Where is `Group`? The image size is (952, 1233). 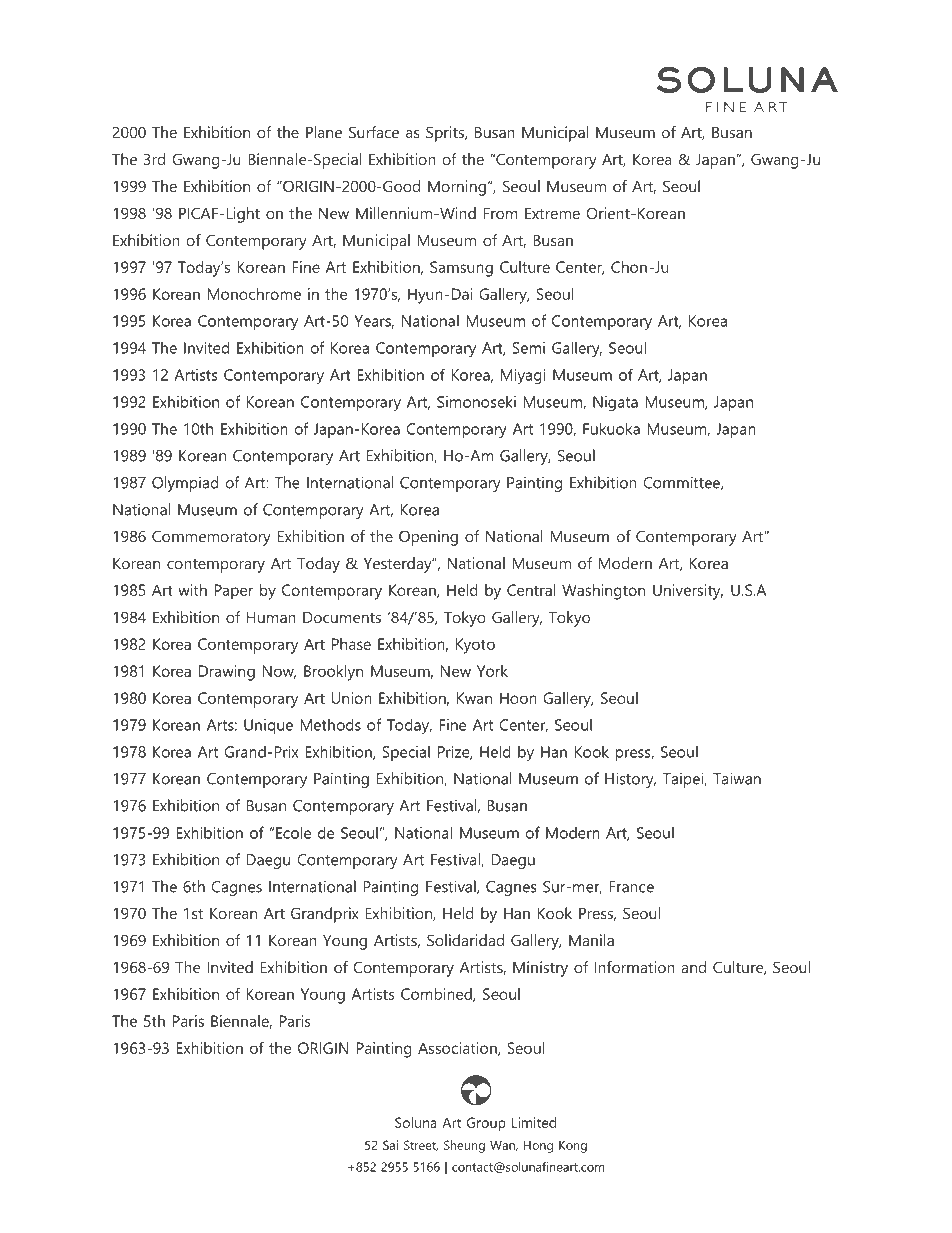
Group is located at coordinates (486, 1124).
